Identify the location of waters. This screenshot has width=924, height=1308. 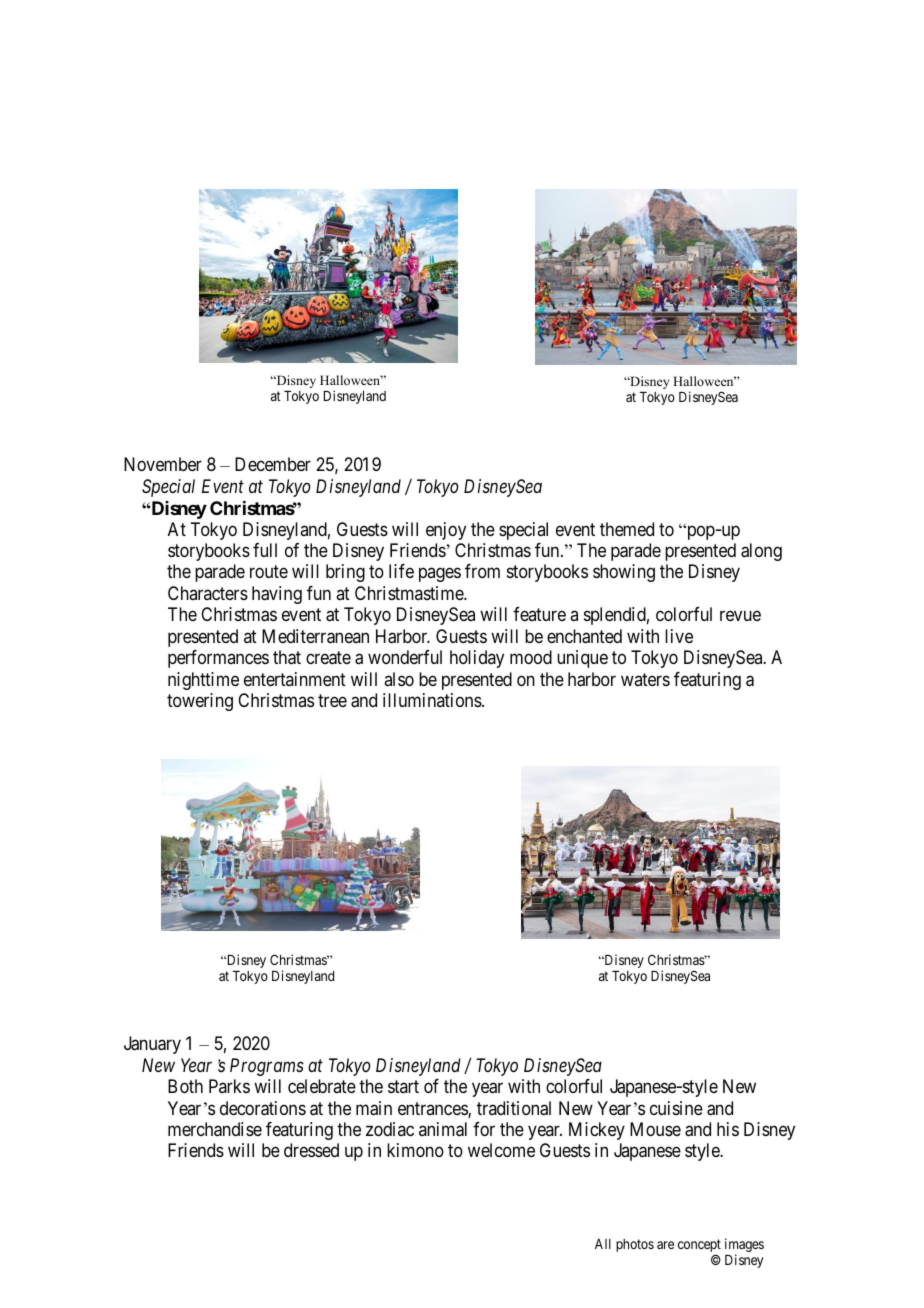
(645, 679).
